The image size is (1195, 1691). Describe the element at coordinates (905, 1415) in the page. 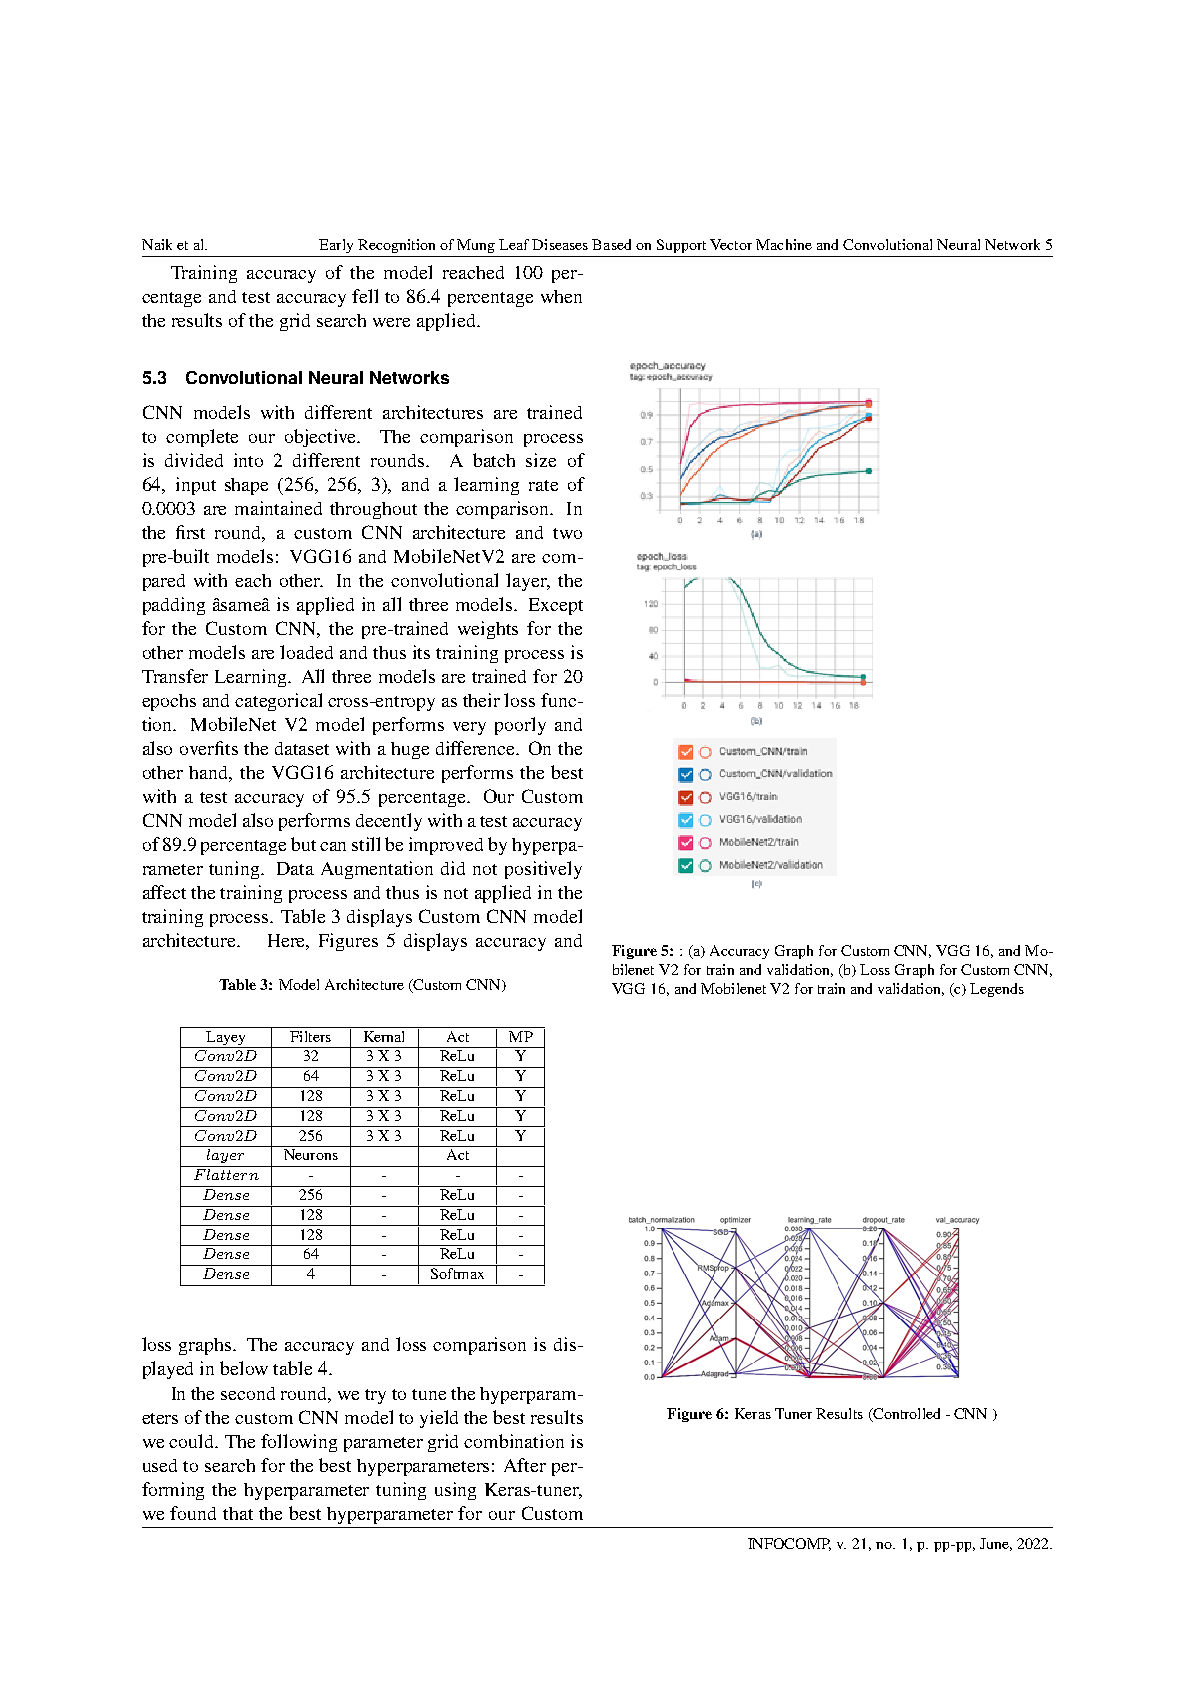

I see `Controlled` at that location.
